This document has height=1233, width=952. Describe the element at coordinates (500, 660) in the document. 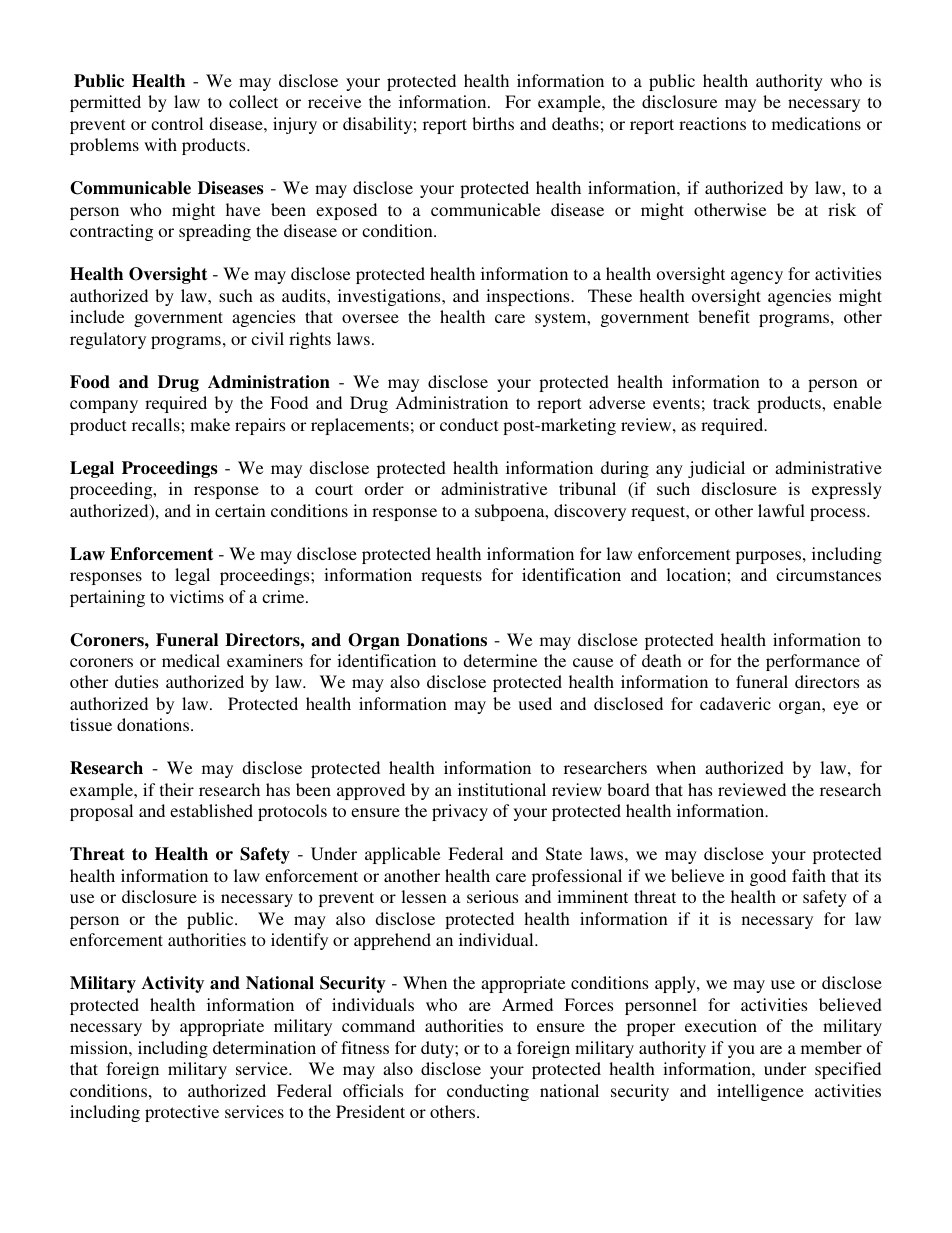

I see `determine` at that location.
